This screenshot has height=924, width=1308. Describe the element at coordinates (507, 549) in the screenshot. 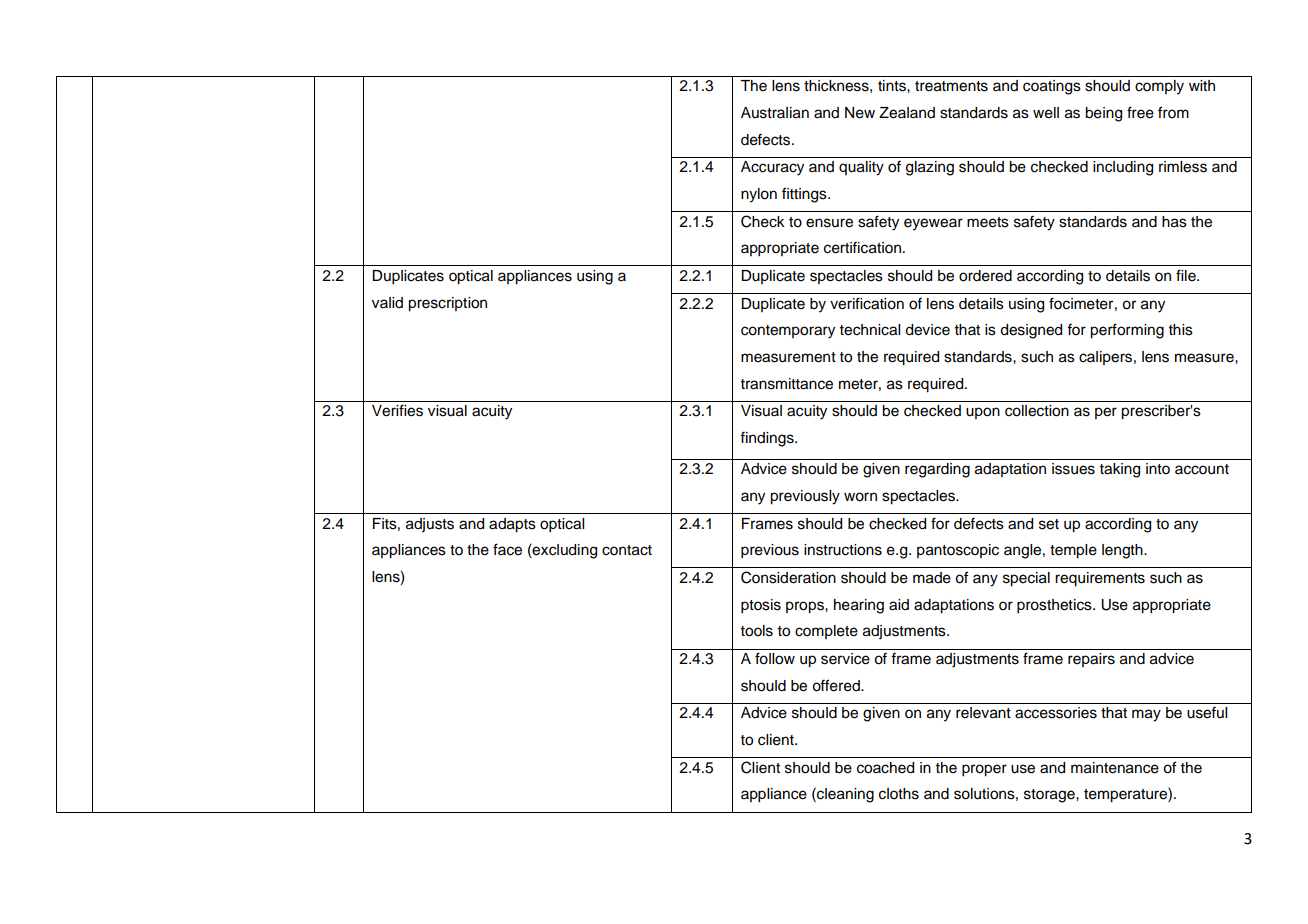

I see `face` at that location.
